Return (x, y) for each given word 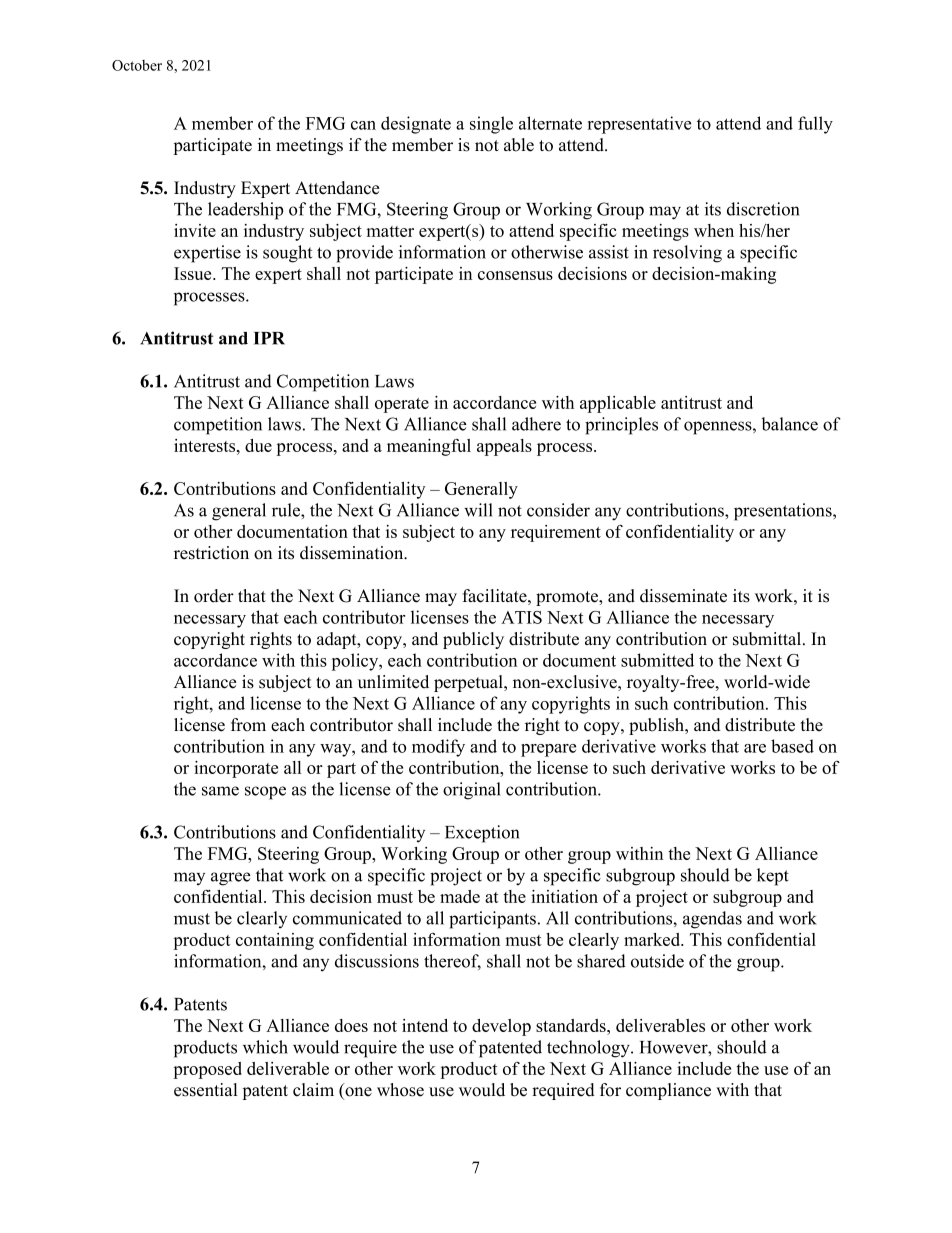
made (460, 896)
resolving (687, 254)
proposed (207, 1070)
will (478, 510)
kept (773, 877)
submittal (768, 639)
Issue (194, 273)
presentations (784, 512)
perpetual (469, 683)
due (258, 445)
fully (815, 125)
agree (231, 879)
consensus (515, 275)
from (248, 725)
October (137, 65)
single (491, 125)
